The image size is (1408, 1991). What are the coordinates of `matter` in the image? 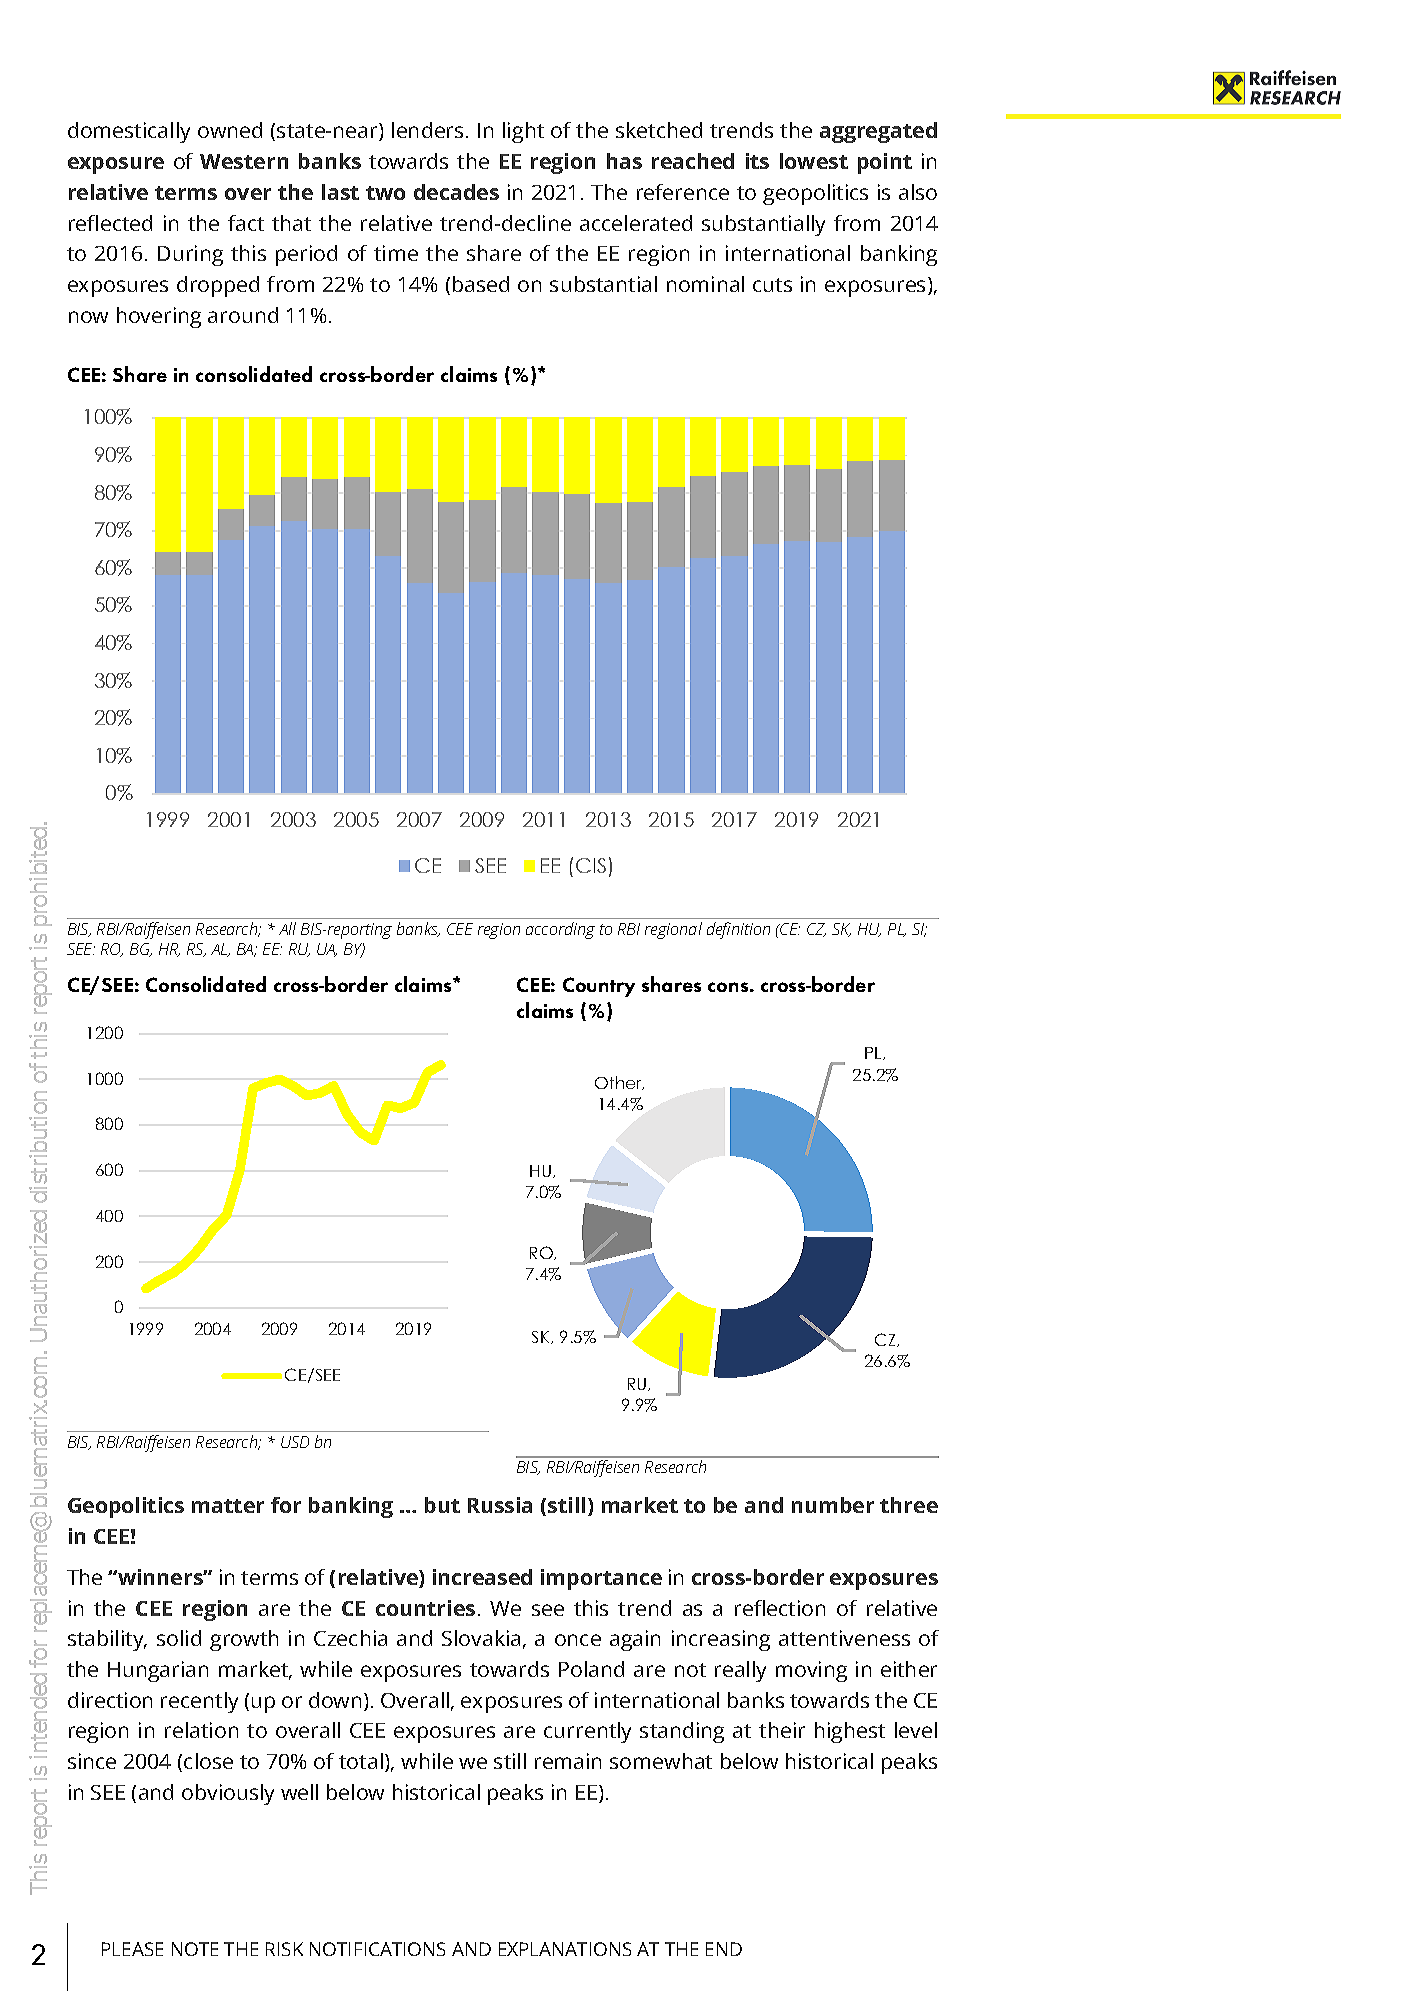 It's located at (228, 1506).
